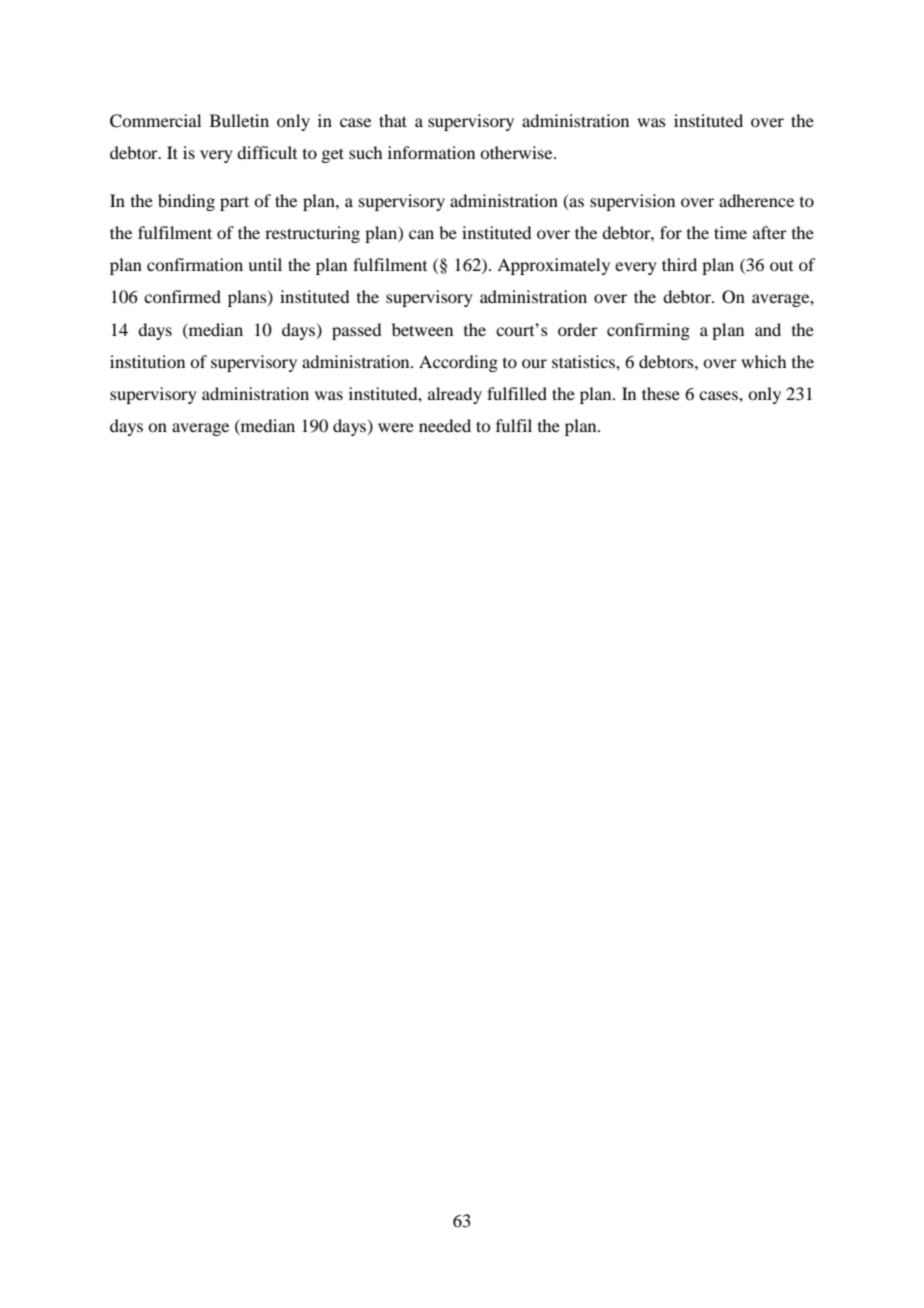  I want to click on third, so click(679, 264).
